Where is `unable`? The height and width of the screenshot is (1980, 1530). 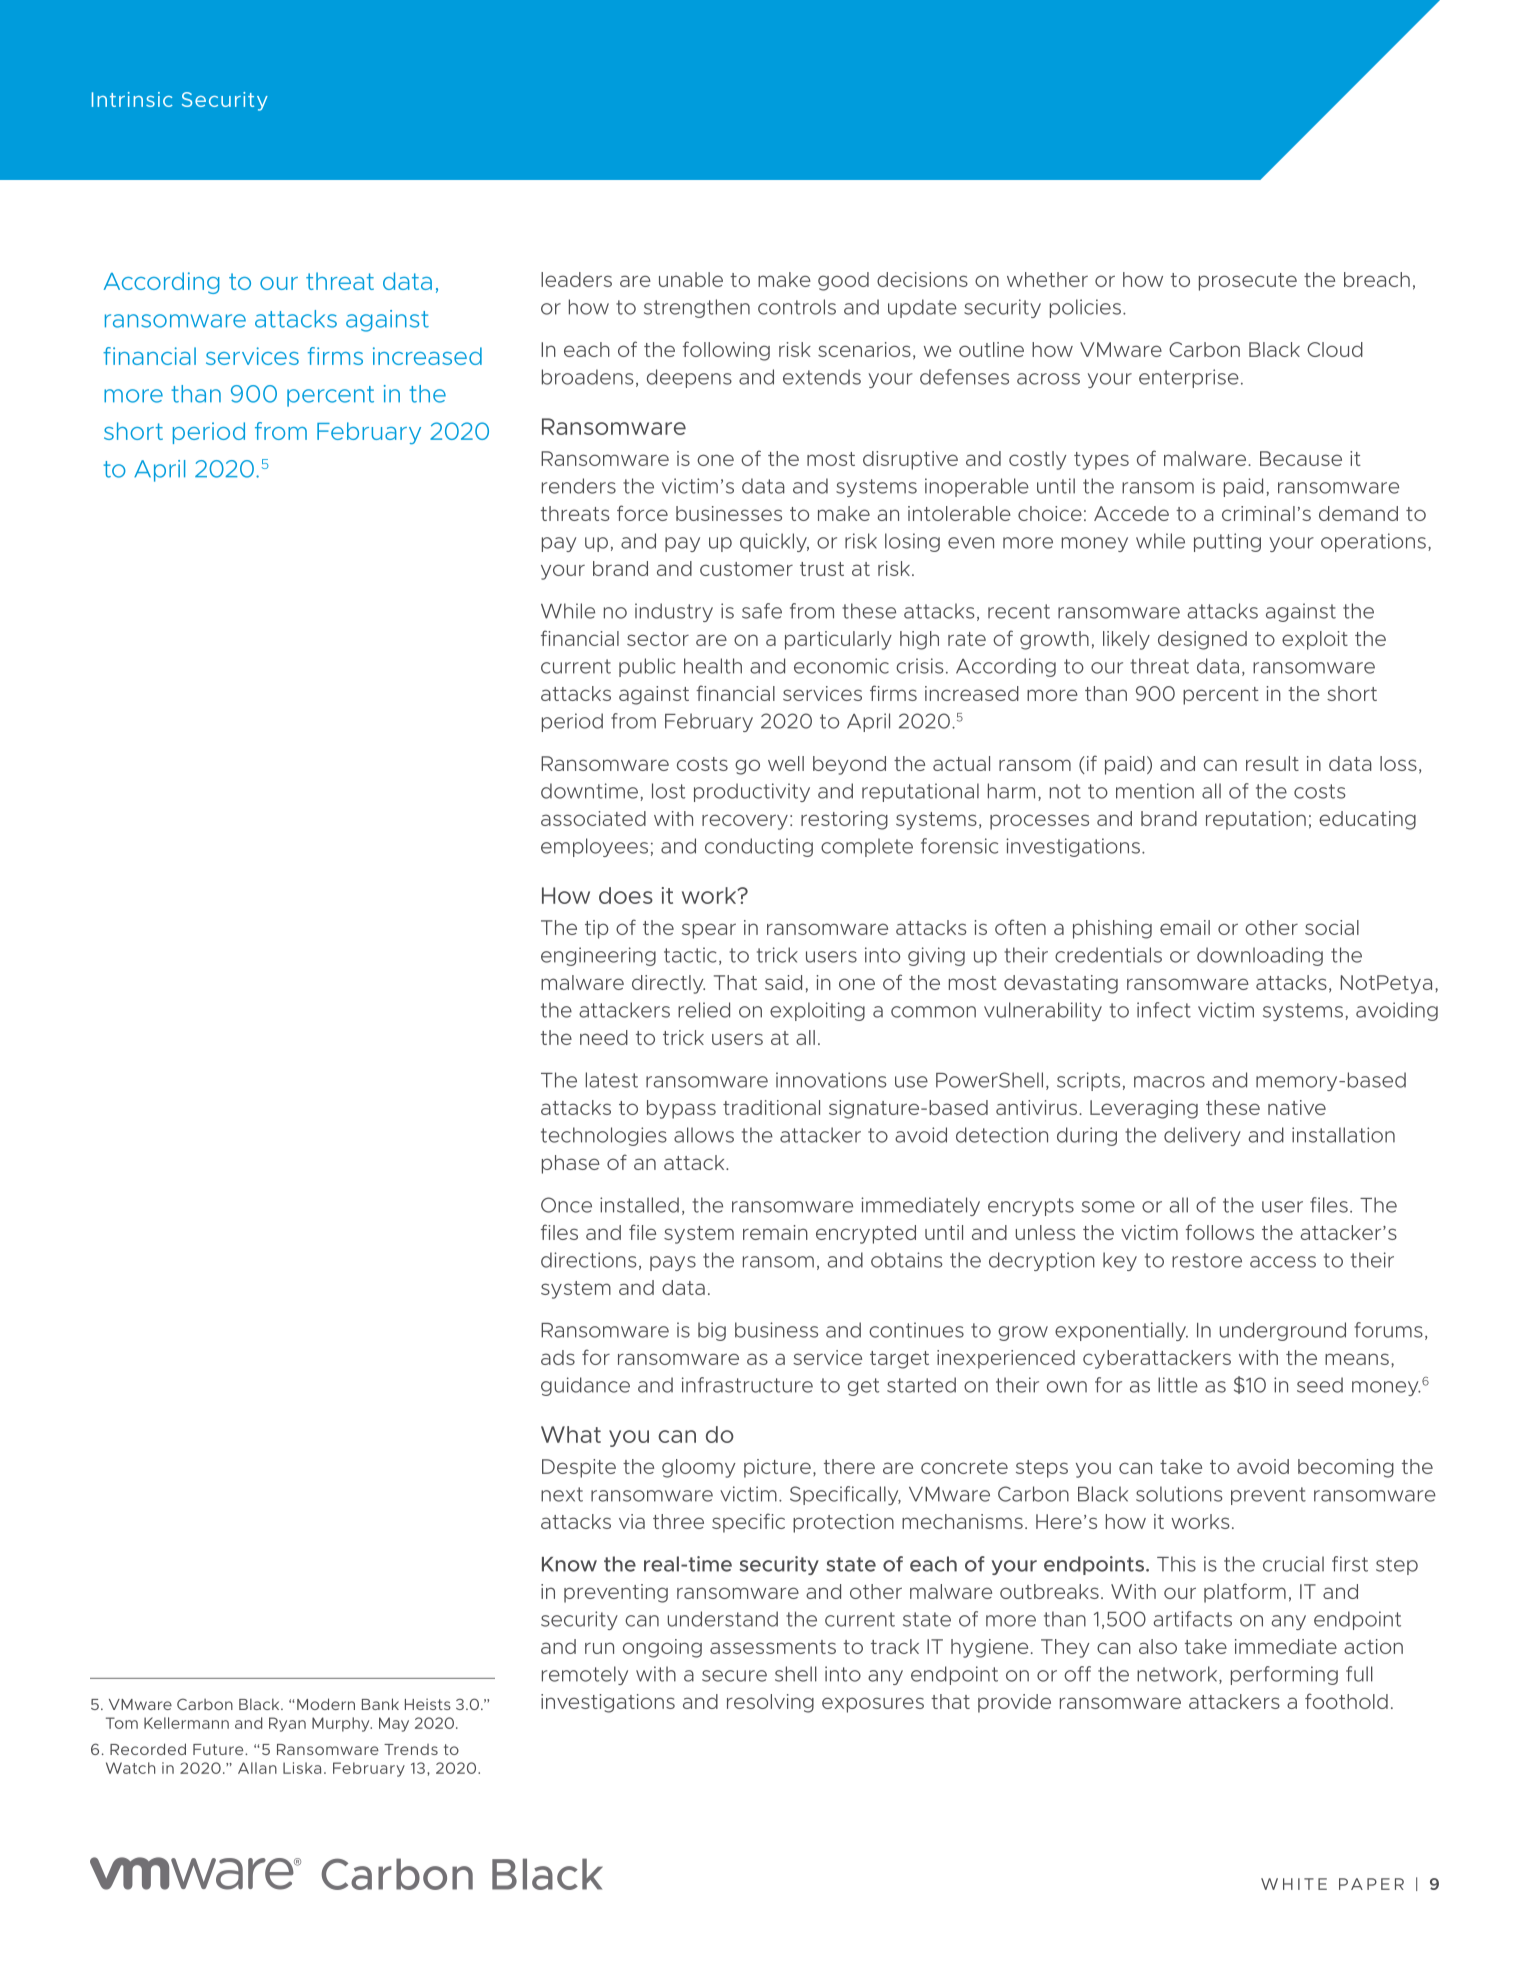
unable is located at coordinates (691, 279).
